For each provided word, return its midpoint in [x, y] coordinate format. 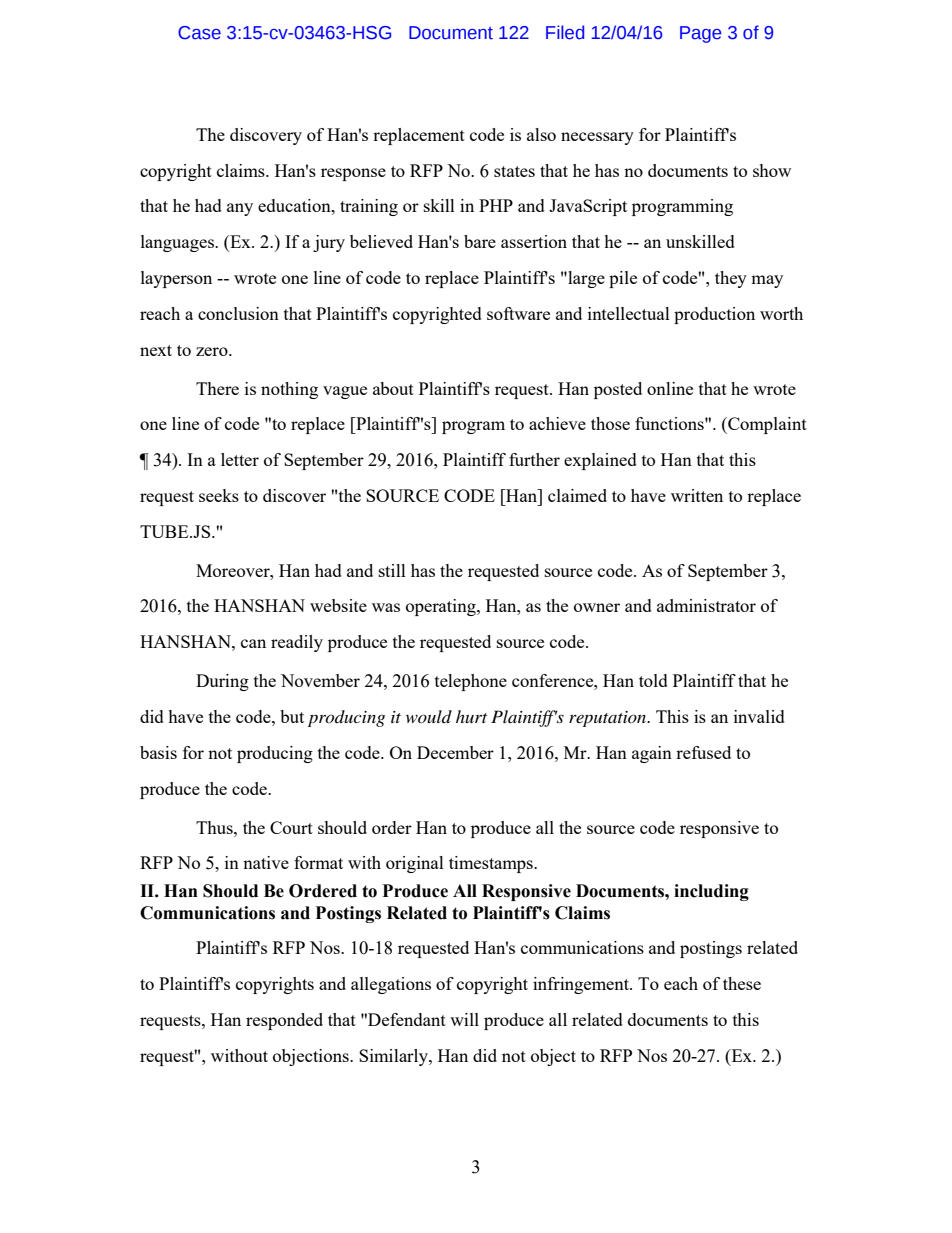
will [464, 1019]
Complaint [766, 425]
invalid [759, 716]
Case [199, 33]
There [217, 388]
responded [284, 1021]
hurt [471, 716]
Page [700, 34]
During [222, 682]
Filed [565, 32]
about [393, 388]
